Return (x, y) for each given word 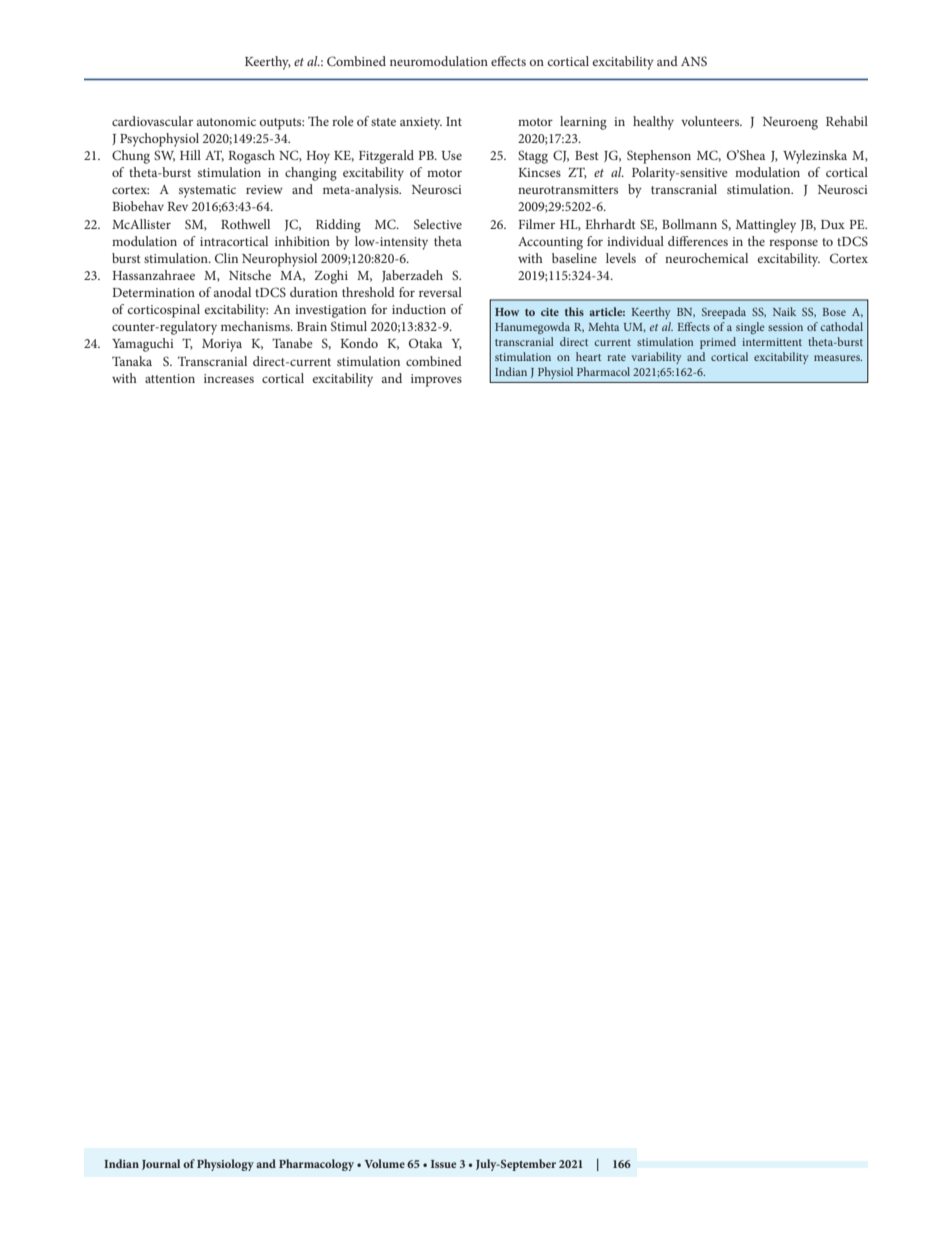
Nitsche (250, 275)
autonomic (226, 121)
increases (229, 378)
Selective (438, 224)
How (507, 312)
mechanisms (256, 326)
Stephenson (659, 157)
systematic (207, 191)
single (750, 328)
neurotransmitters (568, 189)
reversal (440, 292)
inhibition (302, 241)
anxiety (421, 123)
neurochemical (706, 258)
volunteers (711, 121)
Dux (833, 224)
